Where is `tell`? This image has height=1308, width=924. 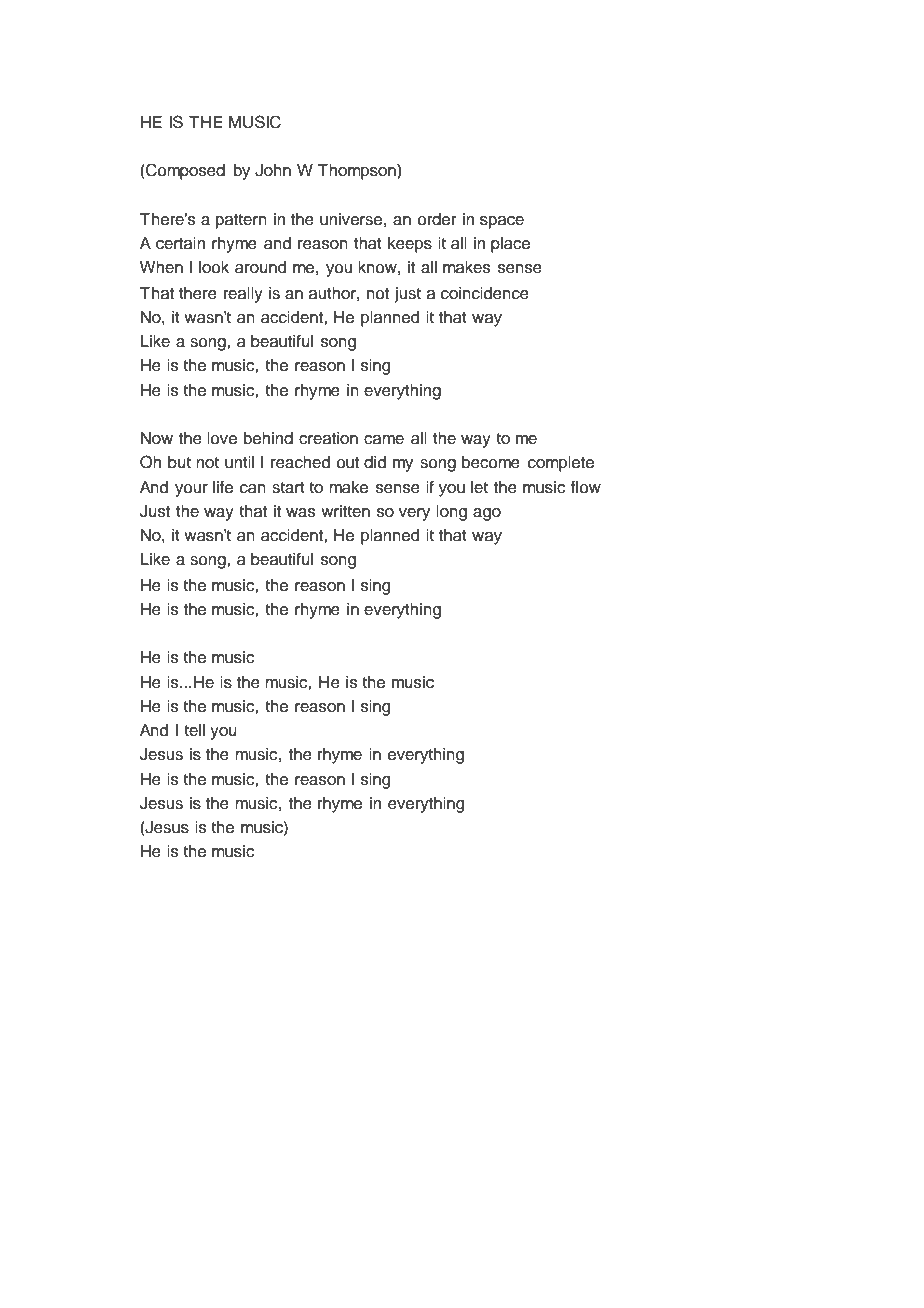
tell is located at coordinates (194, 730).
